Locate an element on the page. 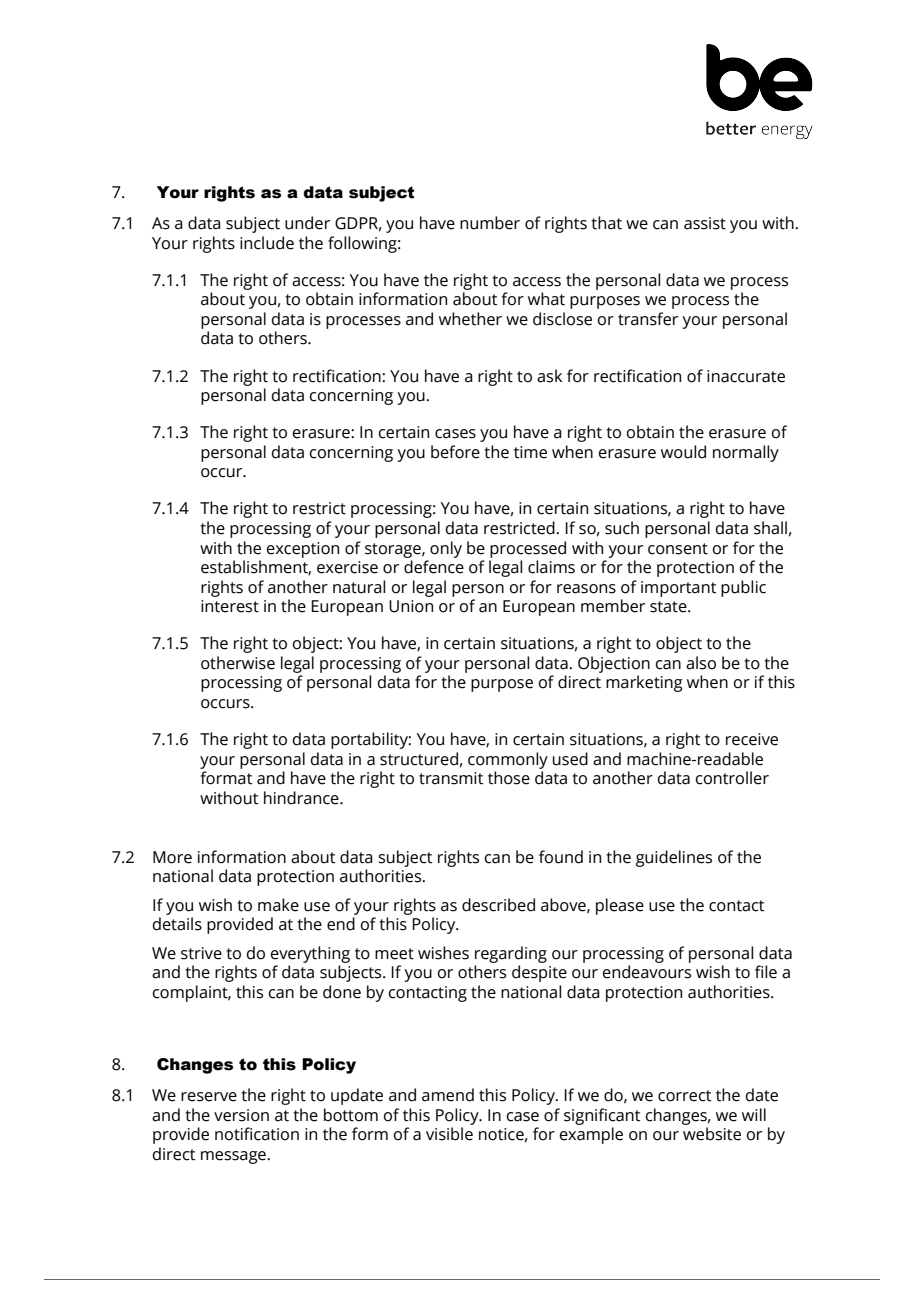  exception is located at coordinates (303, 550).
